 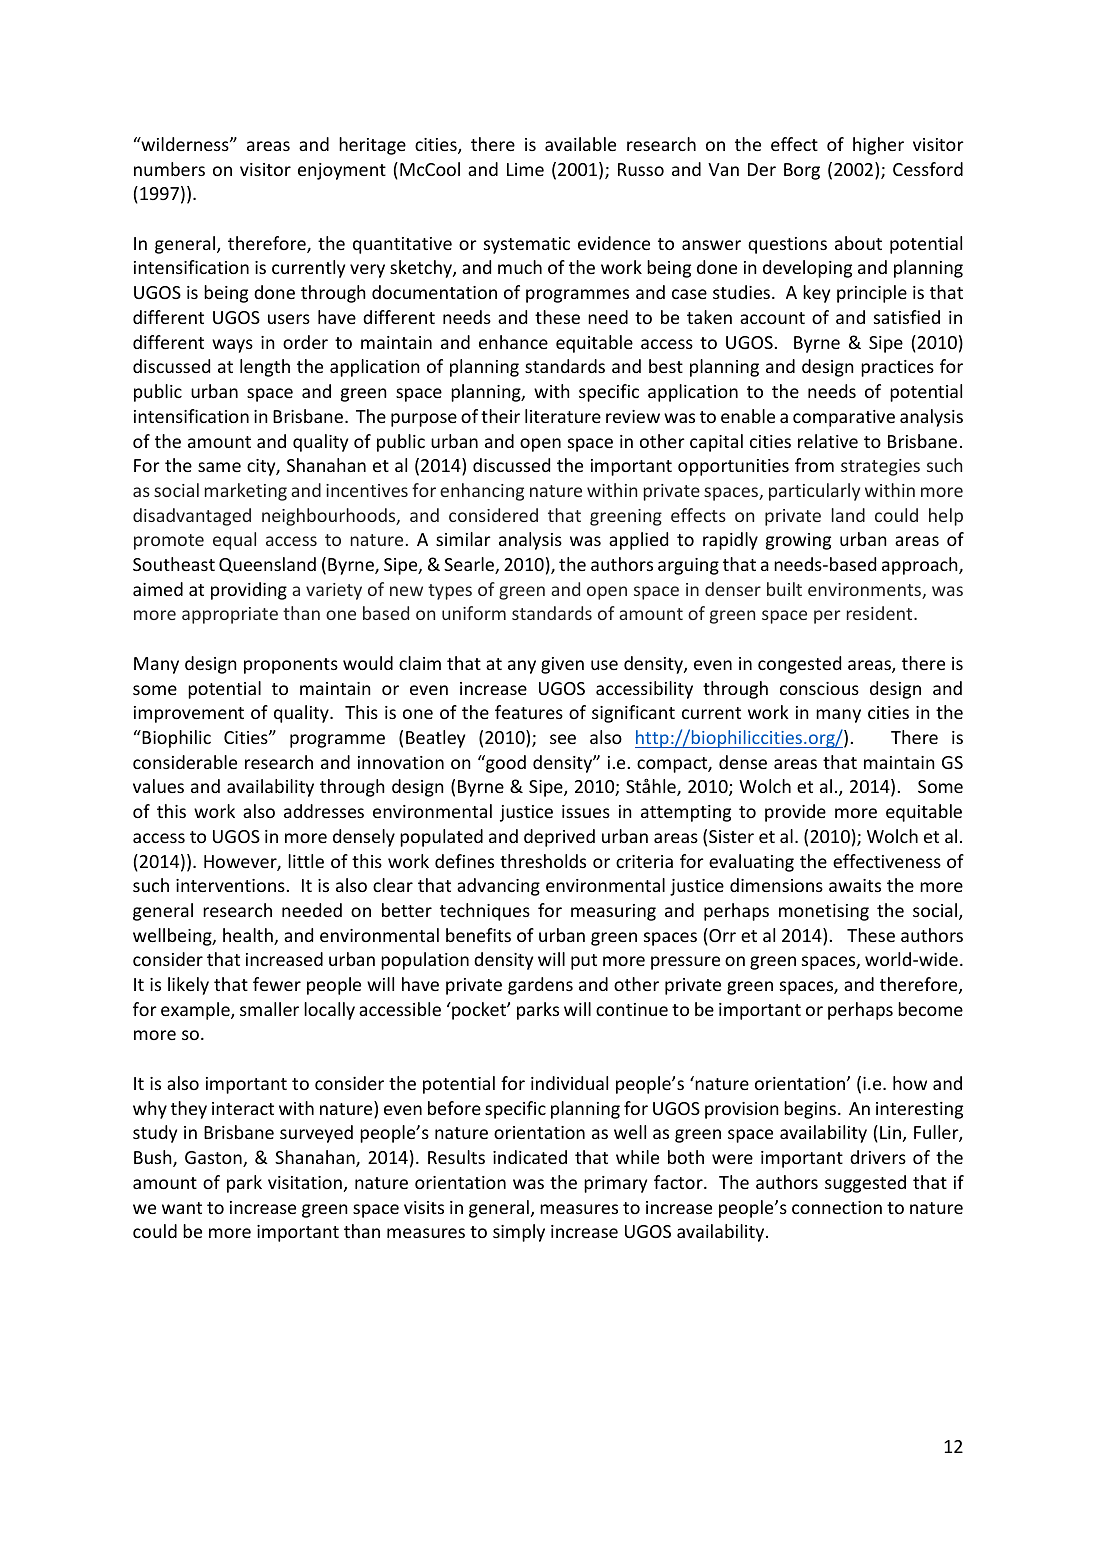 I want to click on numbers, so click(x=169, y=169).
